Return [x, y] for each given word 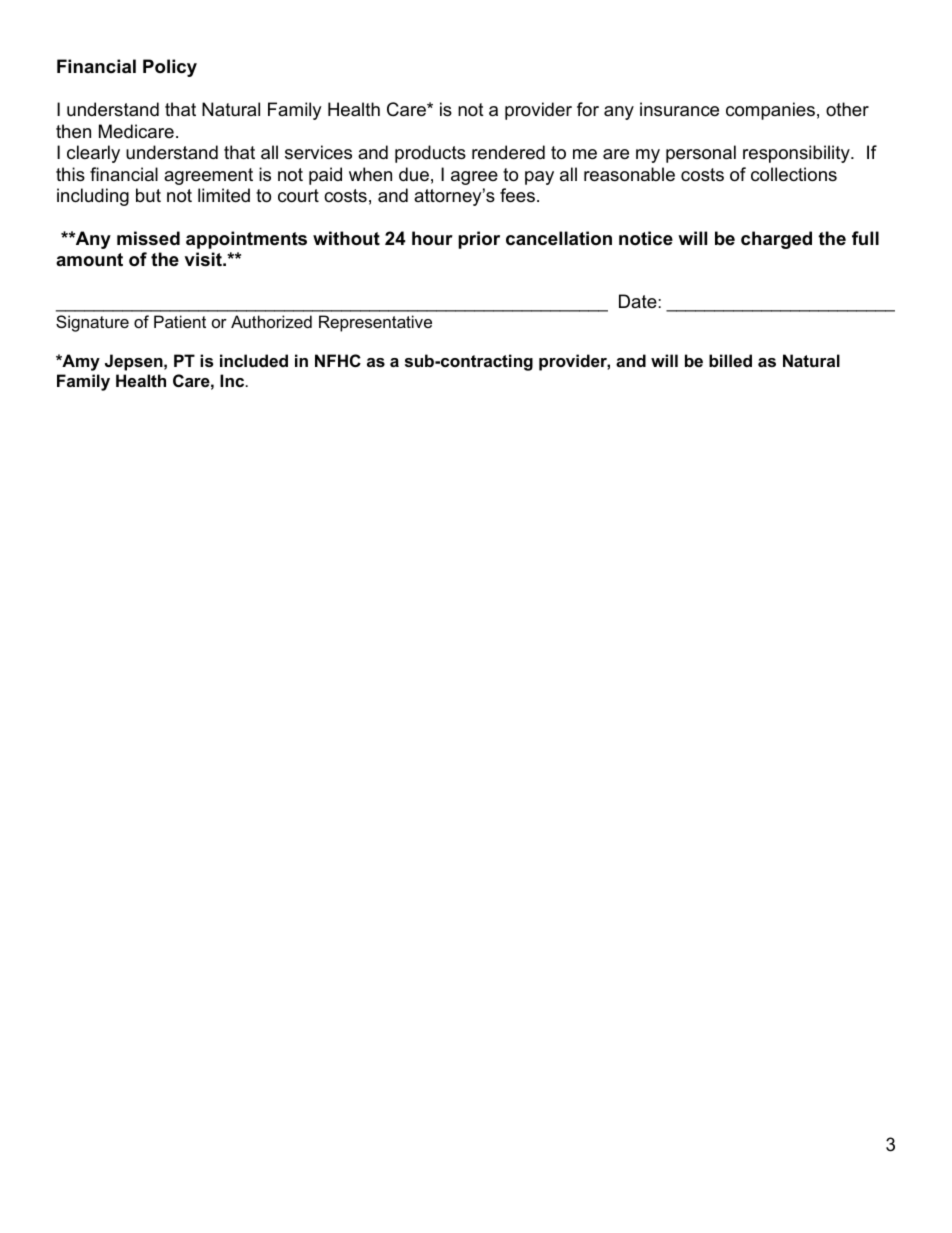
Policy [170, 68]
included [254, 360]
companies [770, 111]
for [588, 109]
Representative [375, 323]
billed [730, 360]
